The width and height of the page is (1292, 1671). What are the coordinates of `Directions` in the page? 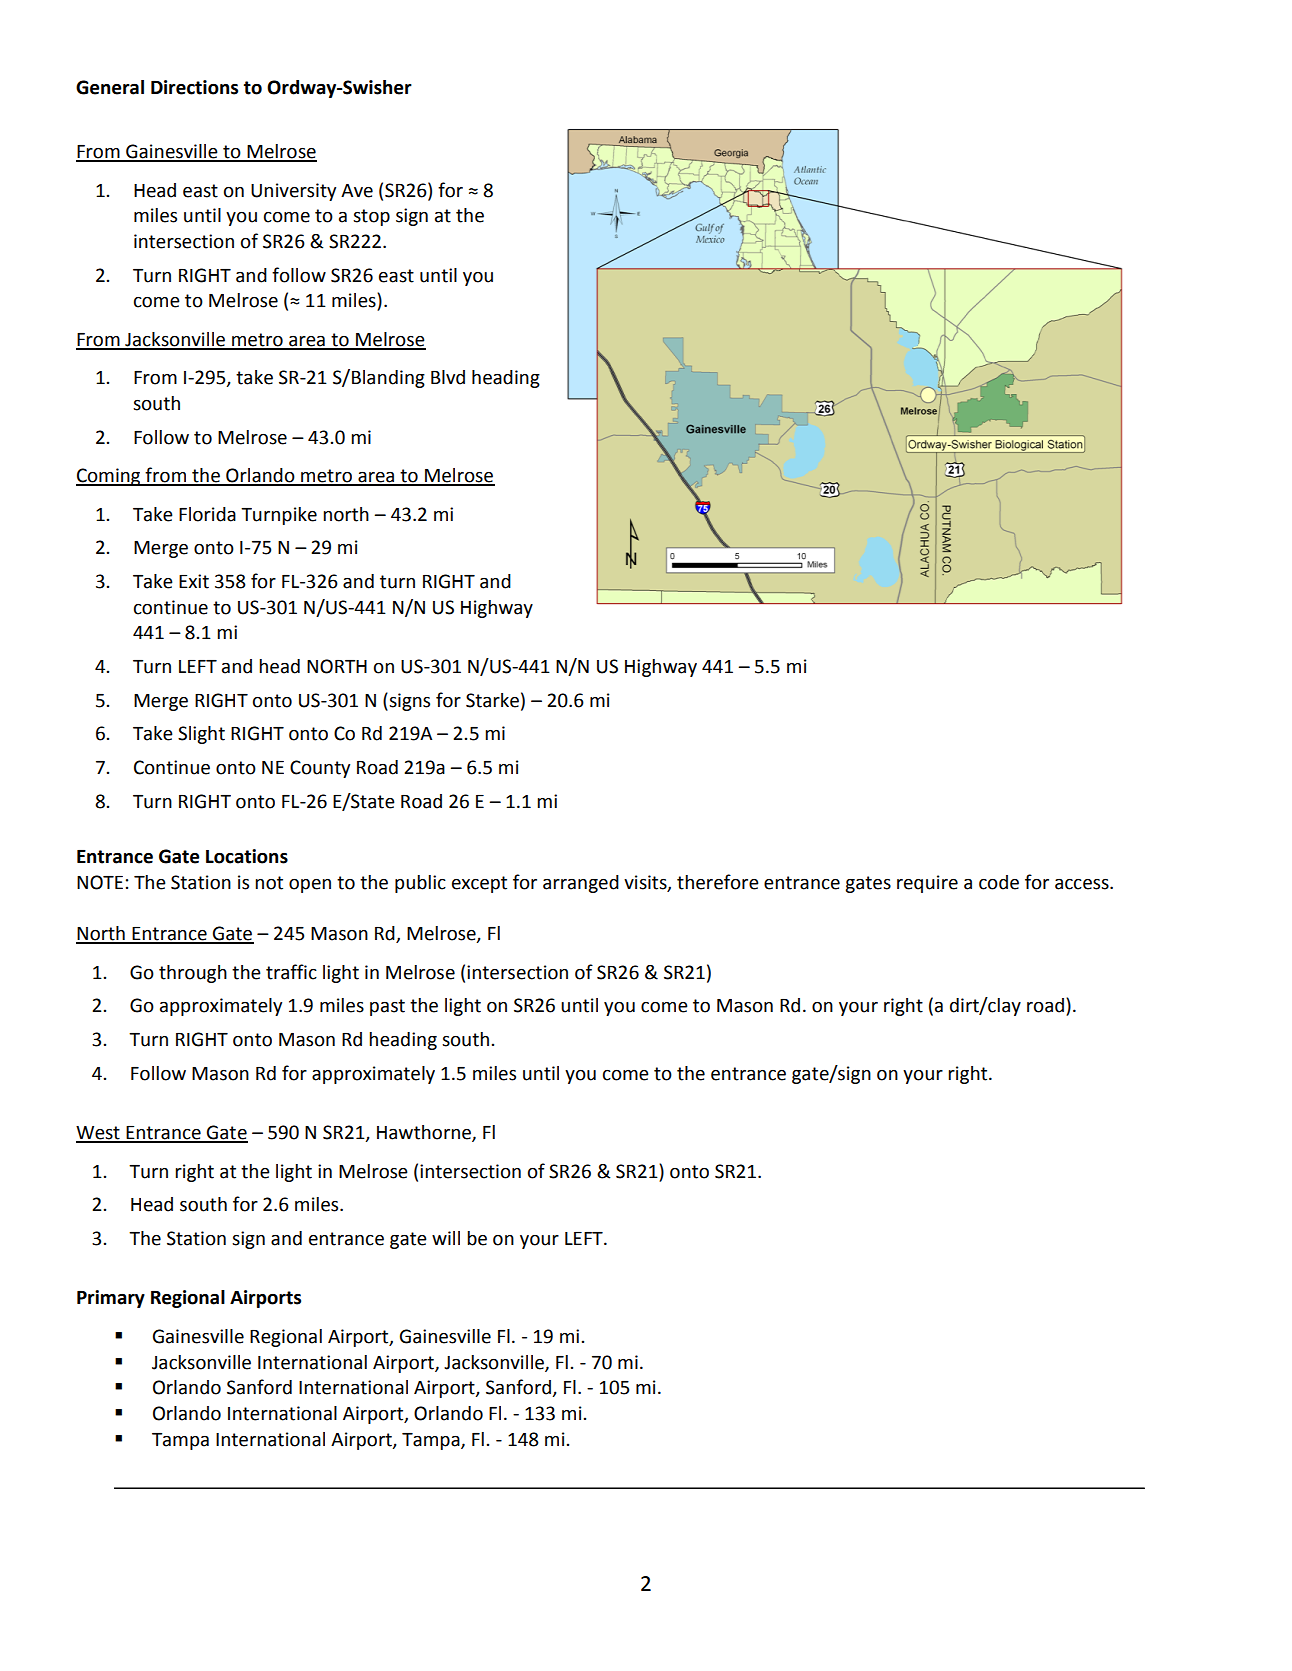 It's located at (194, 87).
